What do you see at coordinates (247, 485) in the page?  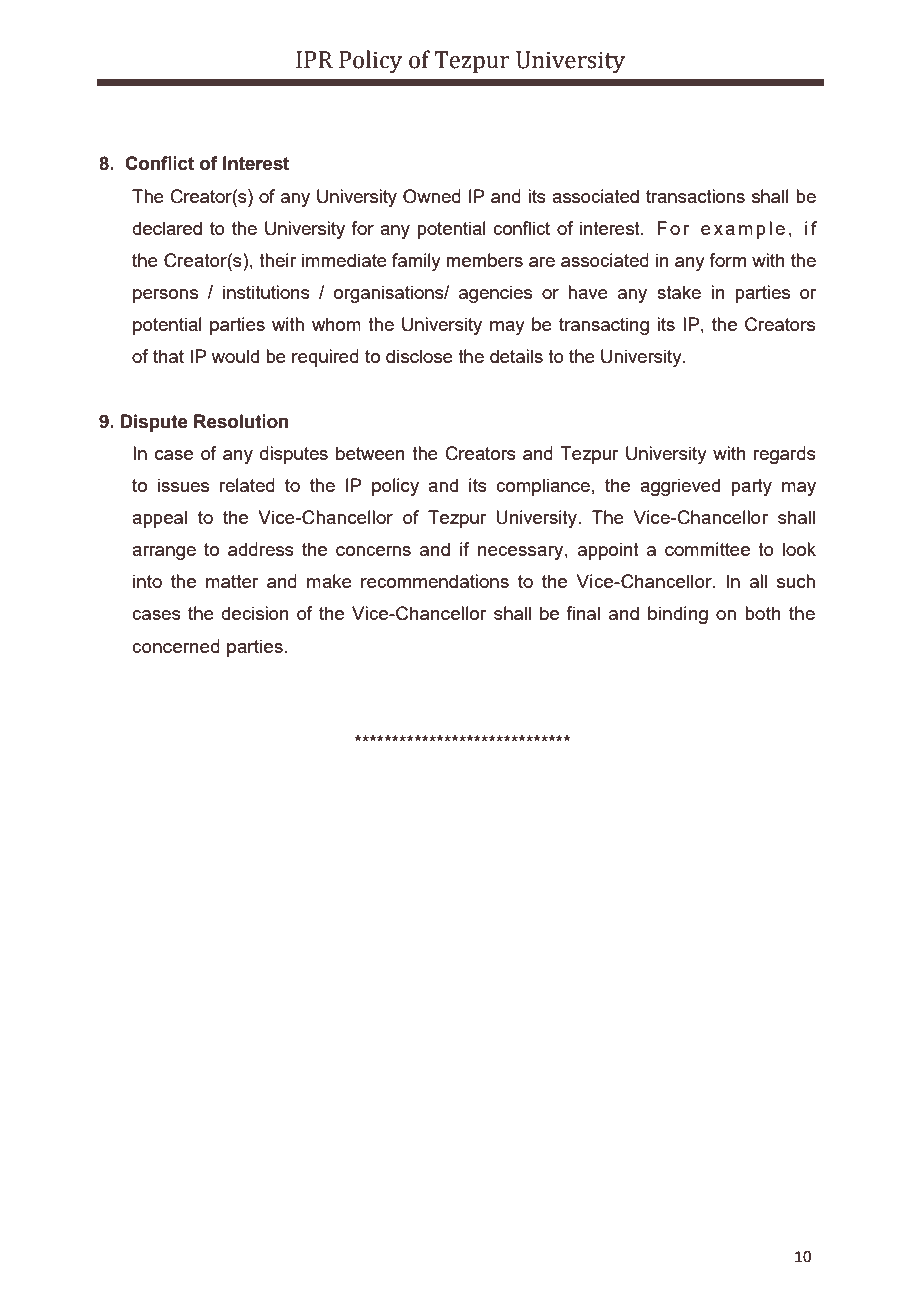 I see `related` at bounding box center [247, 485].
